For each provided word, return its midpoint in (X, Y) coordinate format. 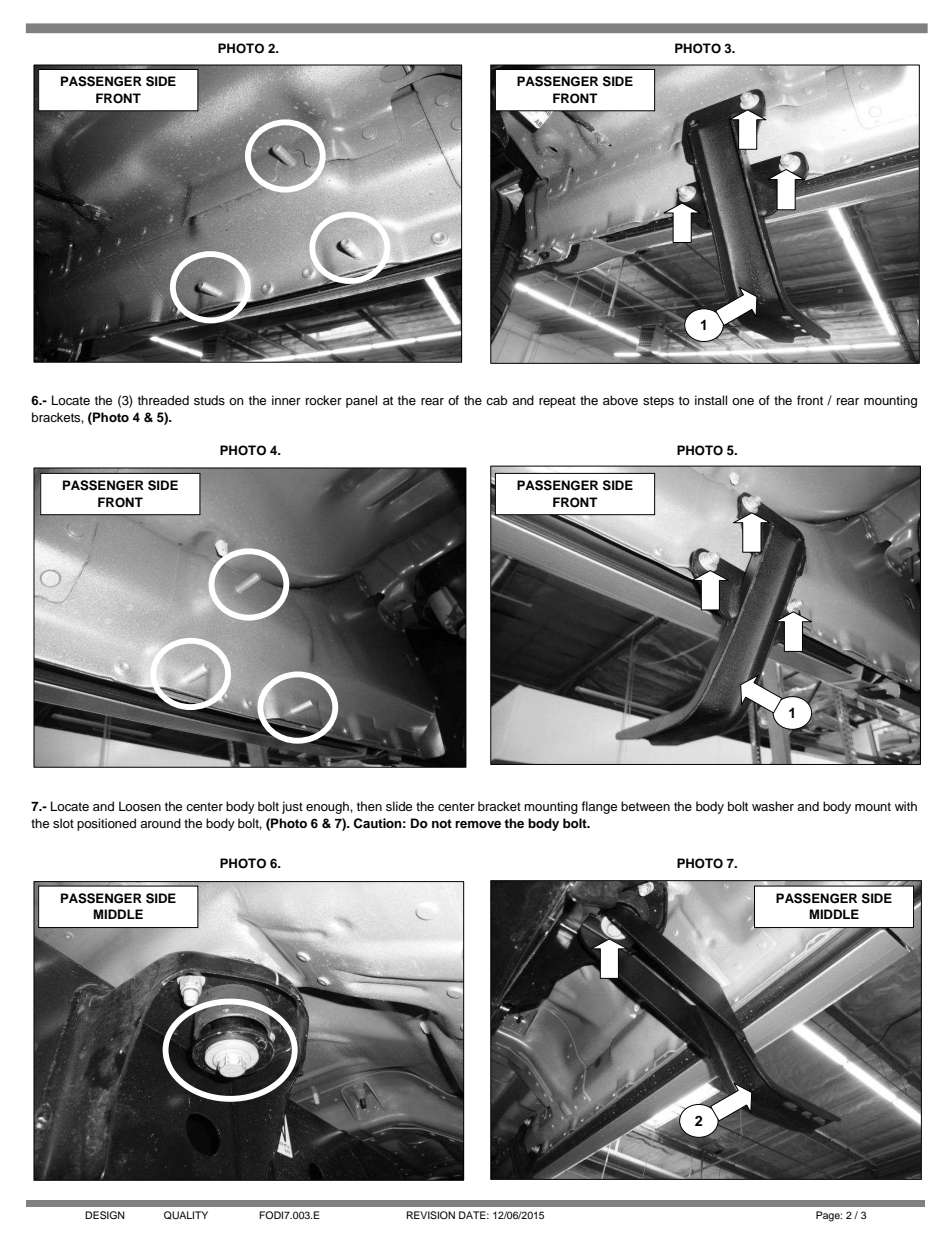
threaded (163, 400)
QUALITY (186, 1215)
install (711, 400)
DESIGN (105, 1215)
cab (497, 400)
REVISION (430, 1215)
